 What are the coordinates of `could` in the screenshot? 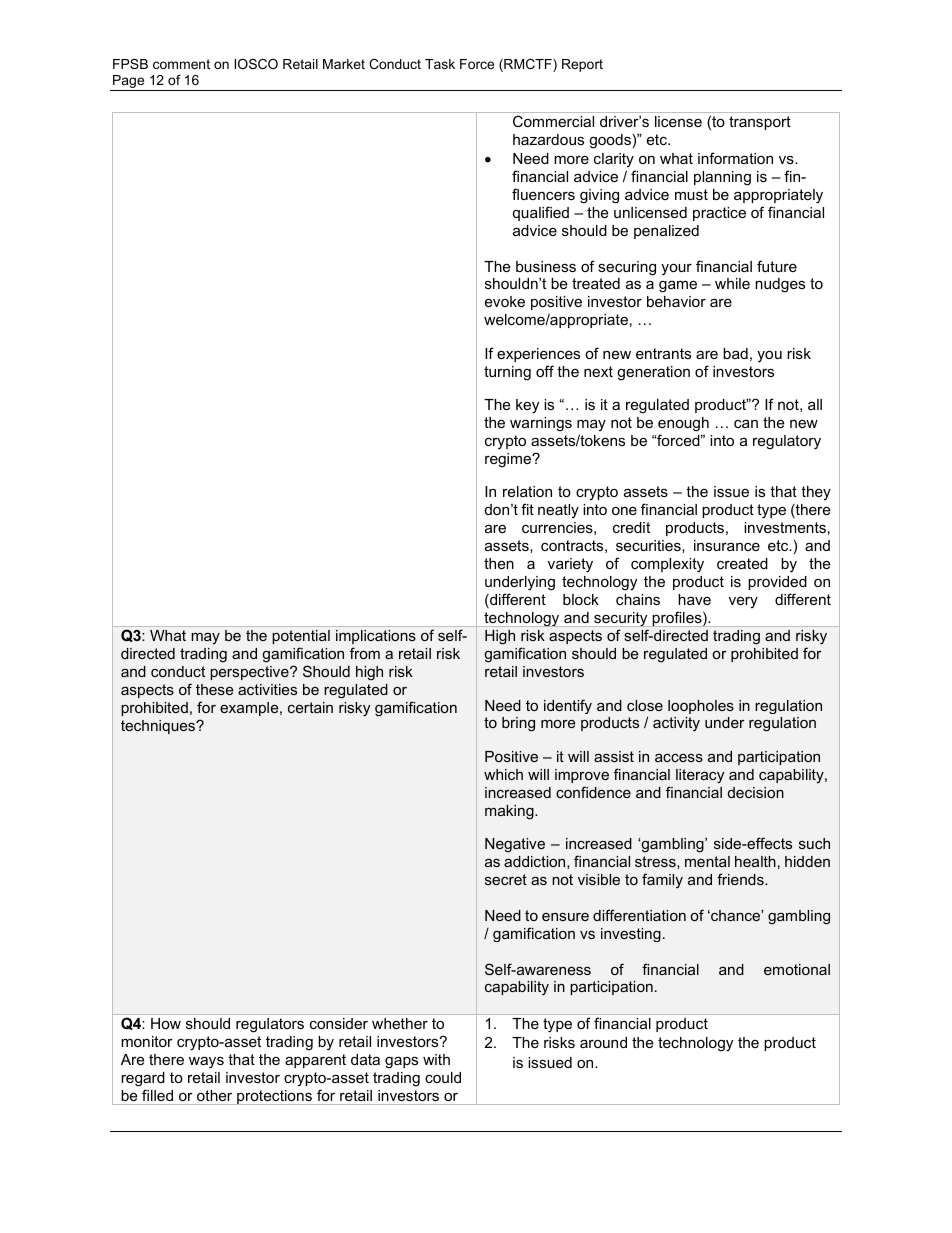 It's located at (443, 1077).
